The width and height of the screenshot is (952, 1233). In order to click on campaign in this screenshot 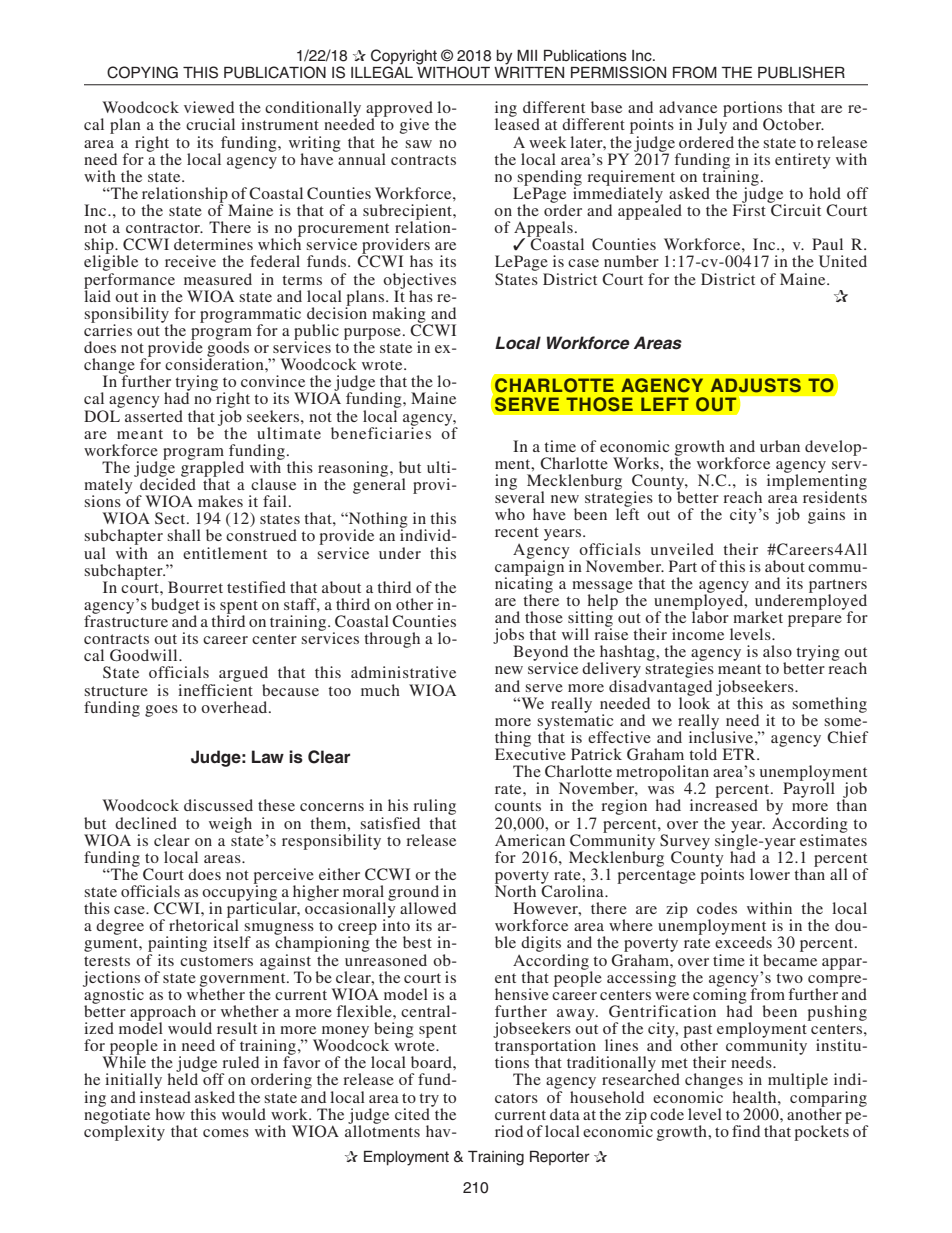, I will do `click(529, 568)`.
